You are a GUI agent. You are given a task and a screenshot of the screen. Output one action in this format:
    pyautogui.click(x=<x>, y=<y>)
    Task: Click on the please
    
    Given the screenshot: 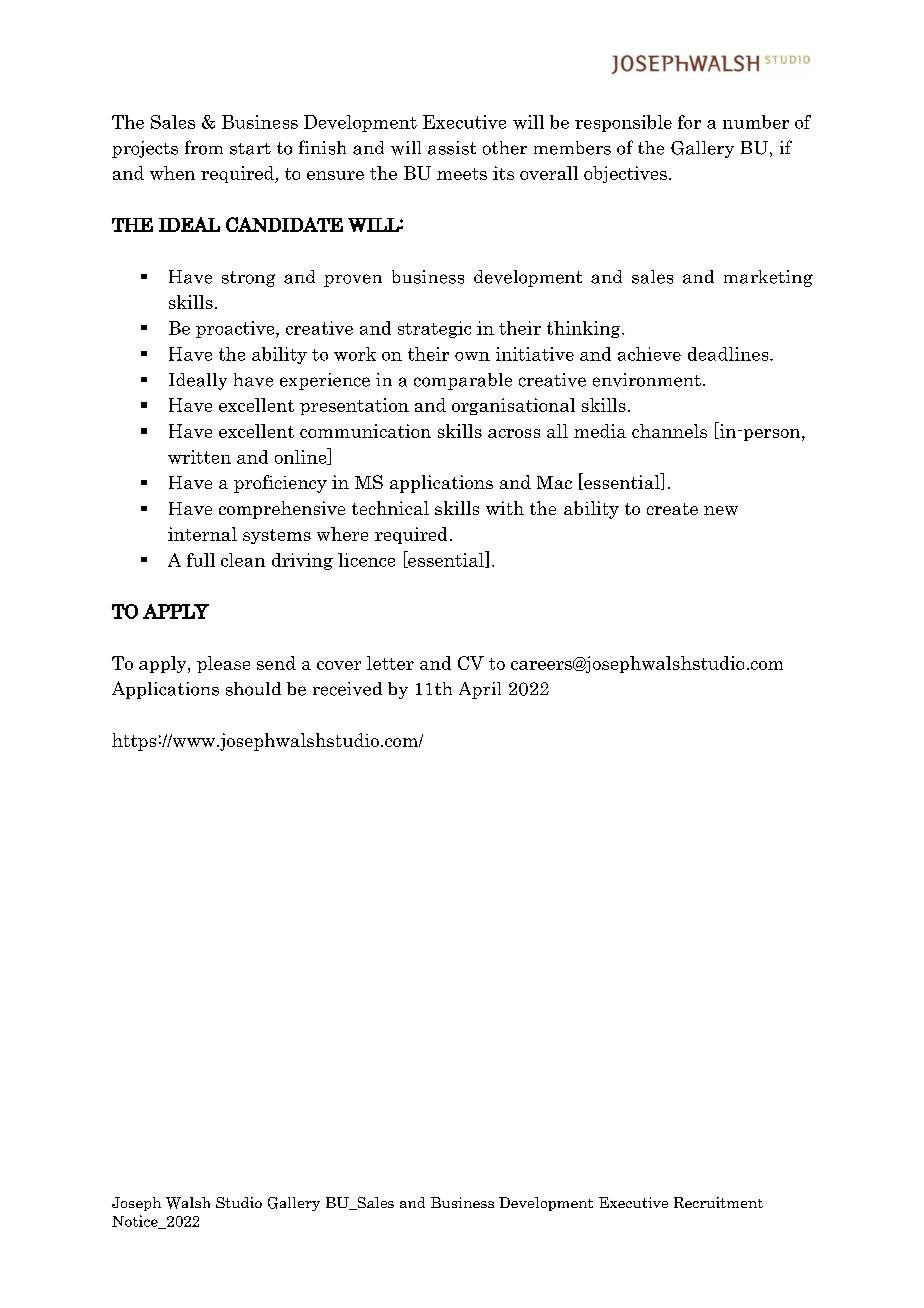 What is the action you would take?
    pyautogui.click(x=223, y=664)
